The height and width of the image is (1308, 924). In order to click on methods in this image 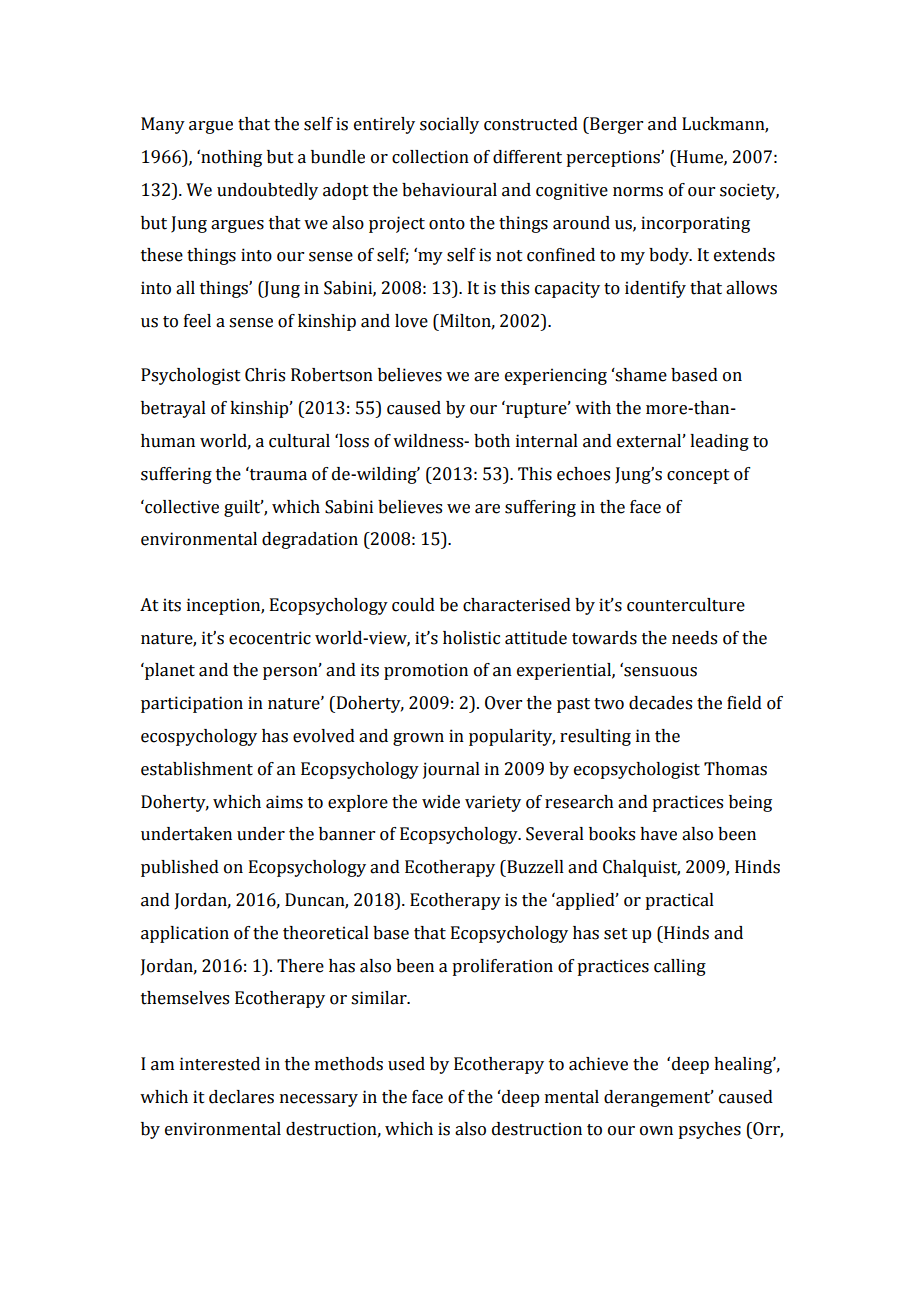, I will do `click(349, 1064)`.
